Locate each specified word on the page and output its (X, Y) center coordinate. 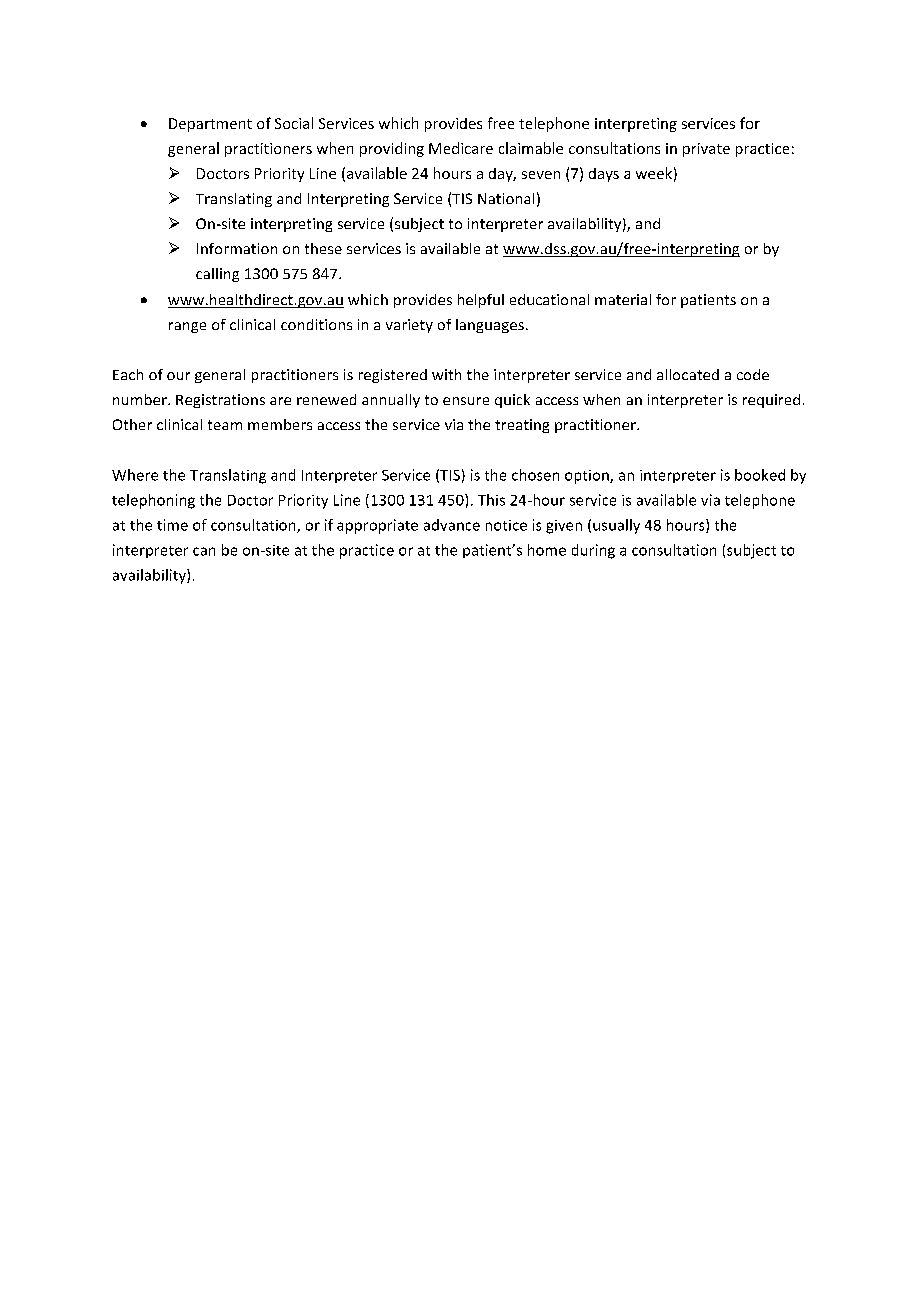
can (204, 551)
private (706, 150)
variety (409, 326)
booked (760, 475)
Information (237, 248)
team (225, 425)
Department (210, 125)
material (623, 299)
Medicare (461, 148)
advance (452, 525)
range (187, 327)
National (506, 198)
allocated (688, 374)
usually (616, 526)
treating (522, 426)
